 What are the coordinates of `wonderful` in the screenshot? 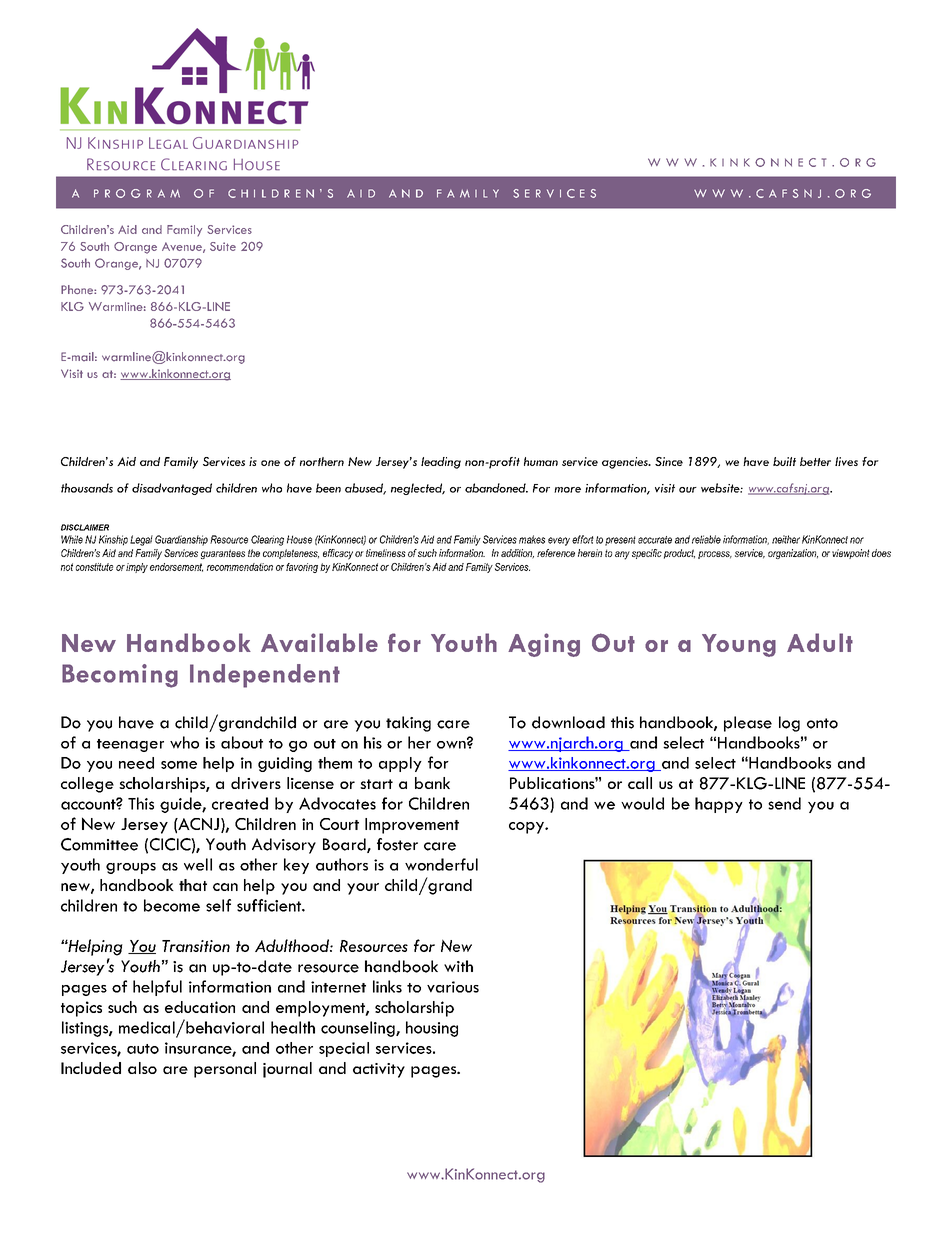 It's located at (441, 864).
